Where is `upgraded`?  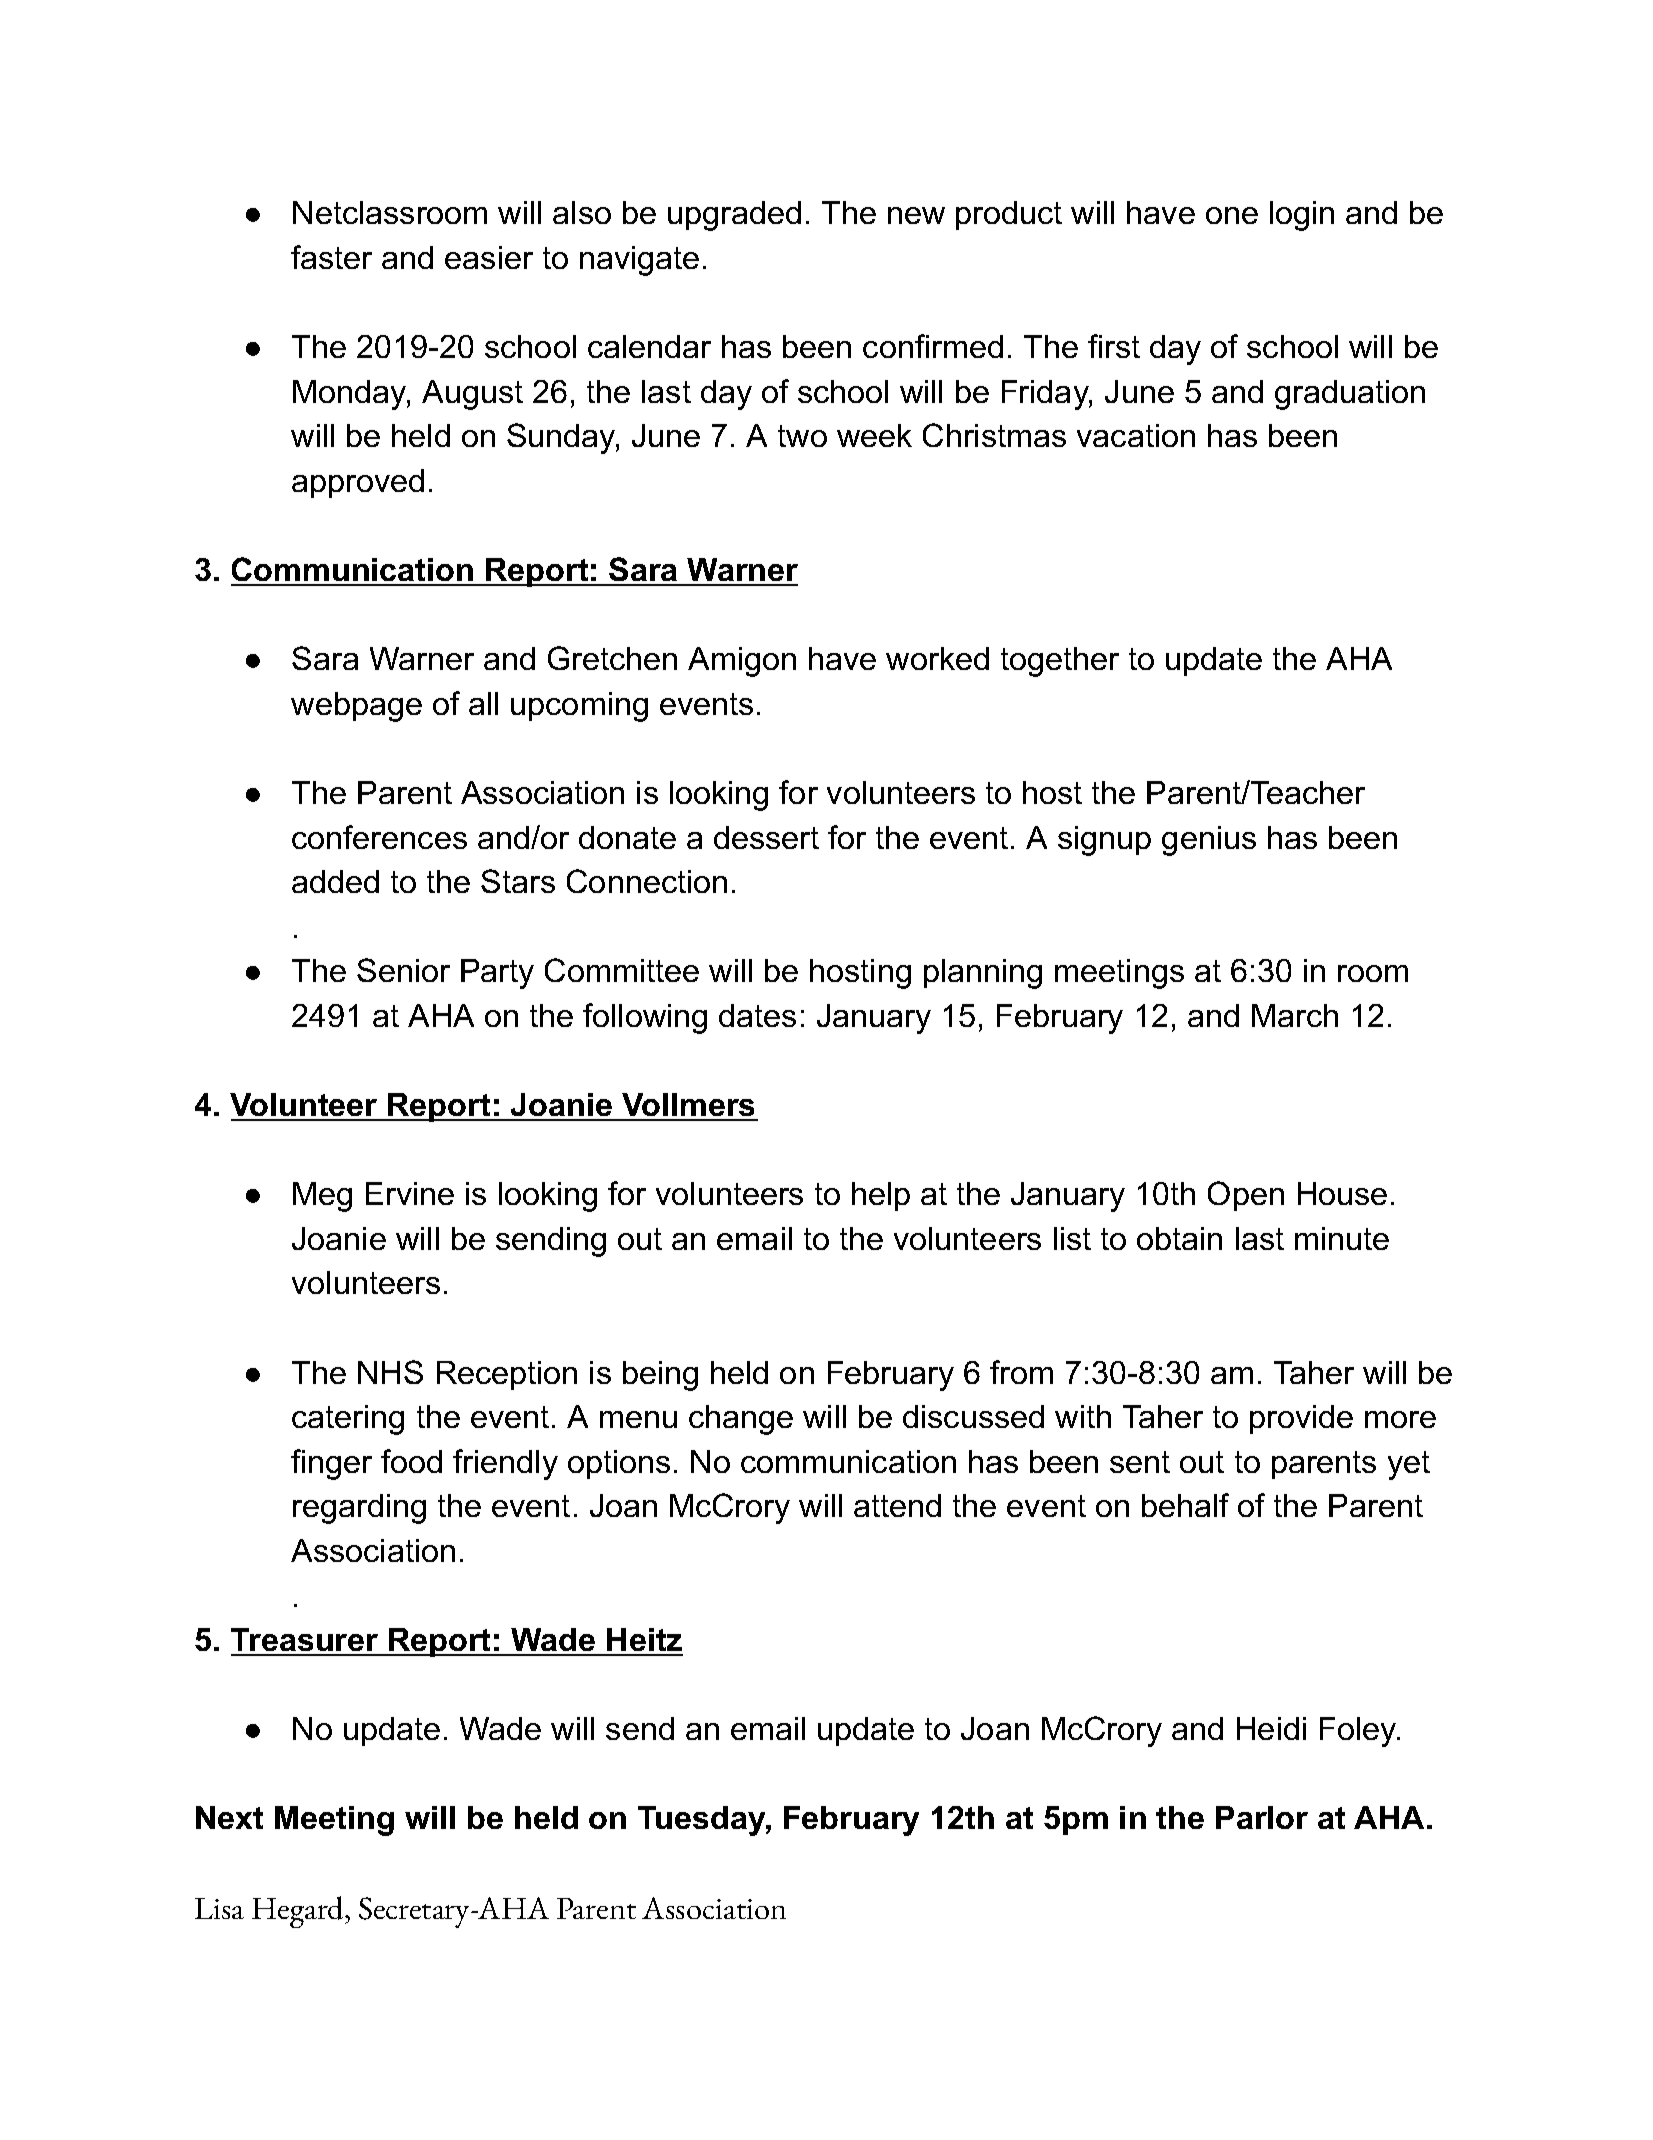
upgraded is located at coordinates (734, 216).
